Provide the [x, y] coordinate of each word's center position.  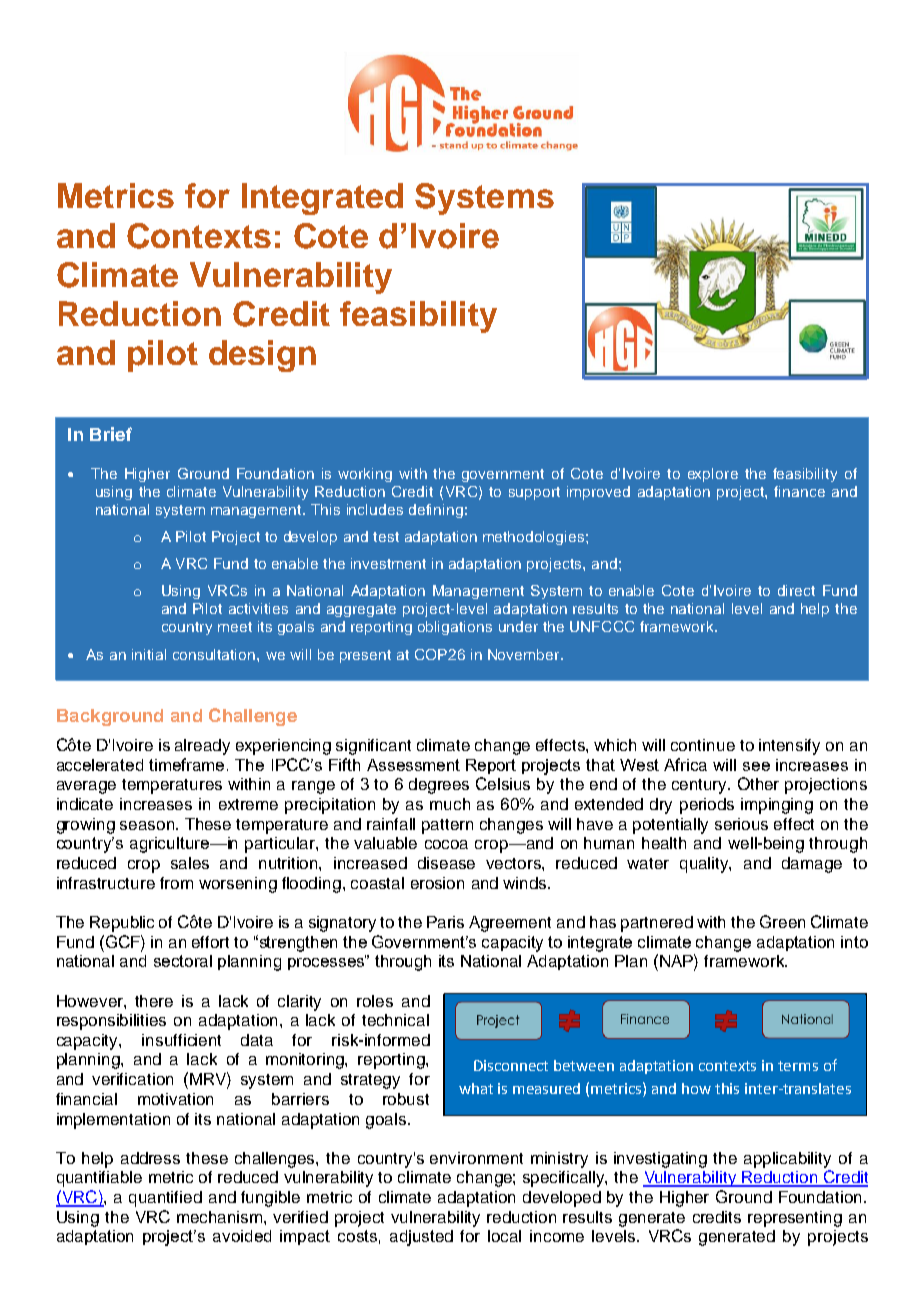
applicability [787, 1160]
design [262, 356]
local [504, 1236]
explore [713, 475]
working [365, 475]
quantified [165, 1199]
